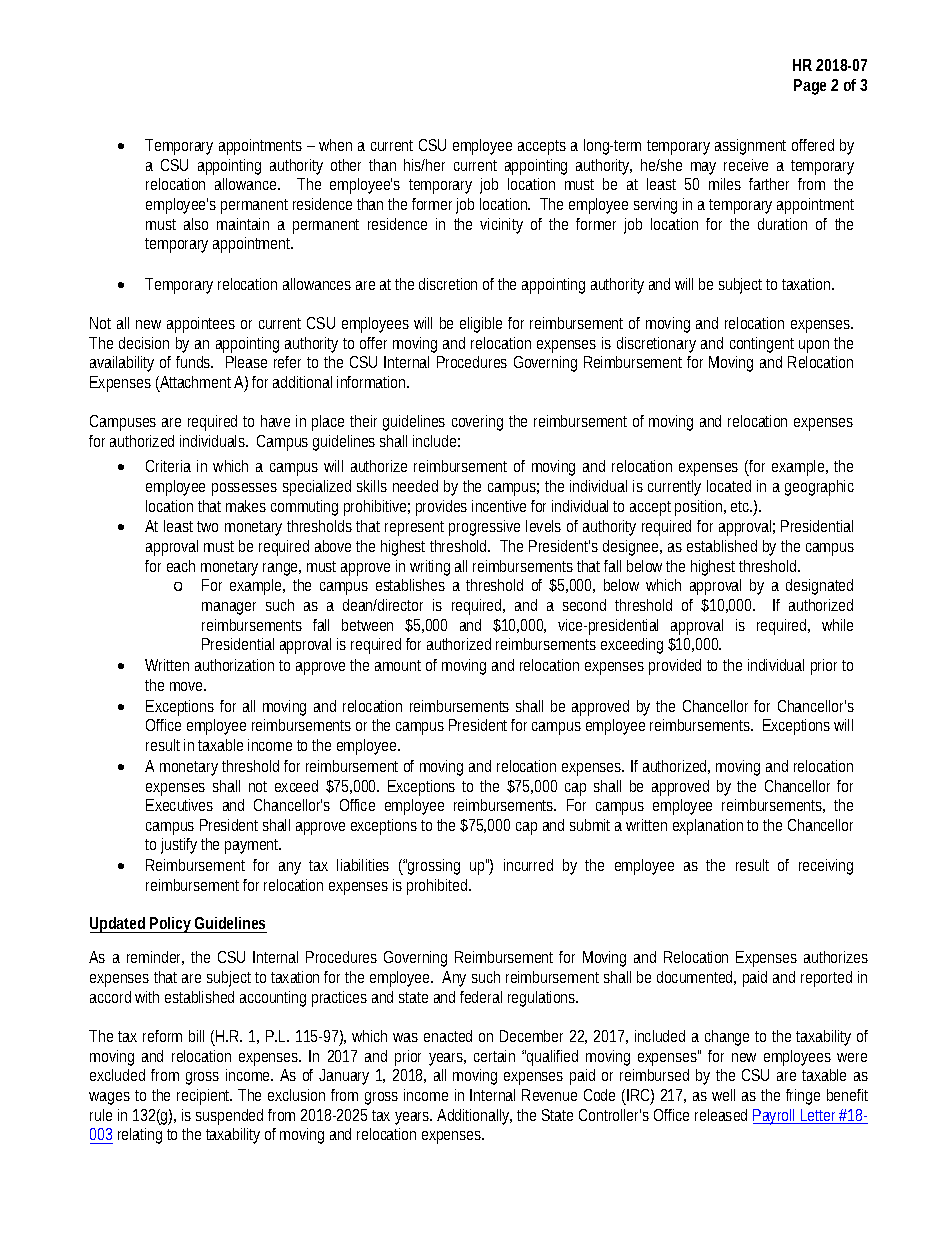 This screenshot has width=952, height=1233. What do you see at coordinates (204, 1097) in the screenshot?
I see `recipient` at bounding box center [204, 1097].
